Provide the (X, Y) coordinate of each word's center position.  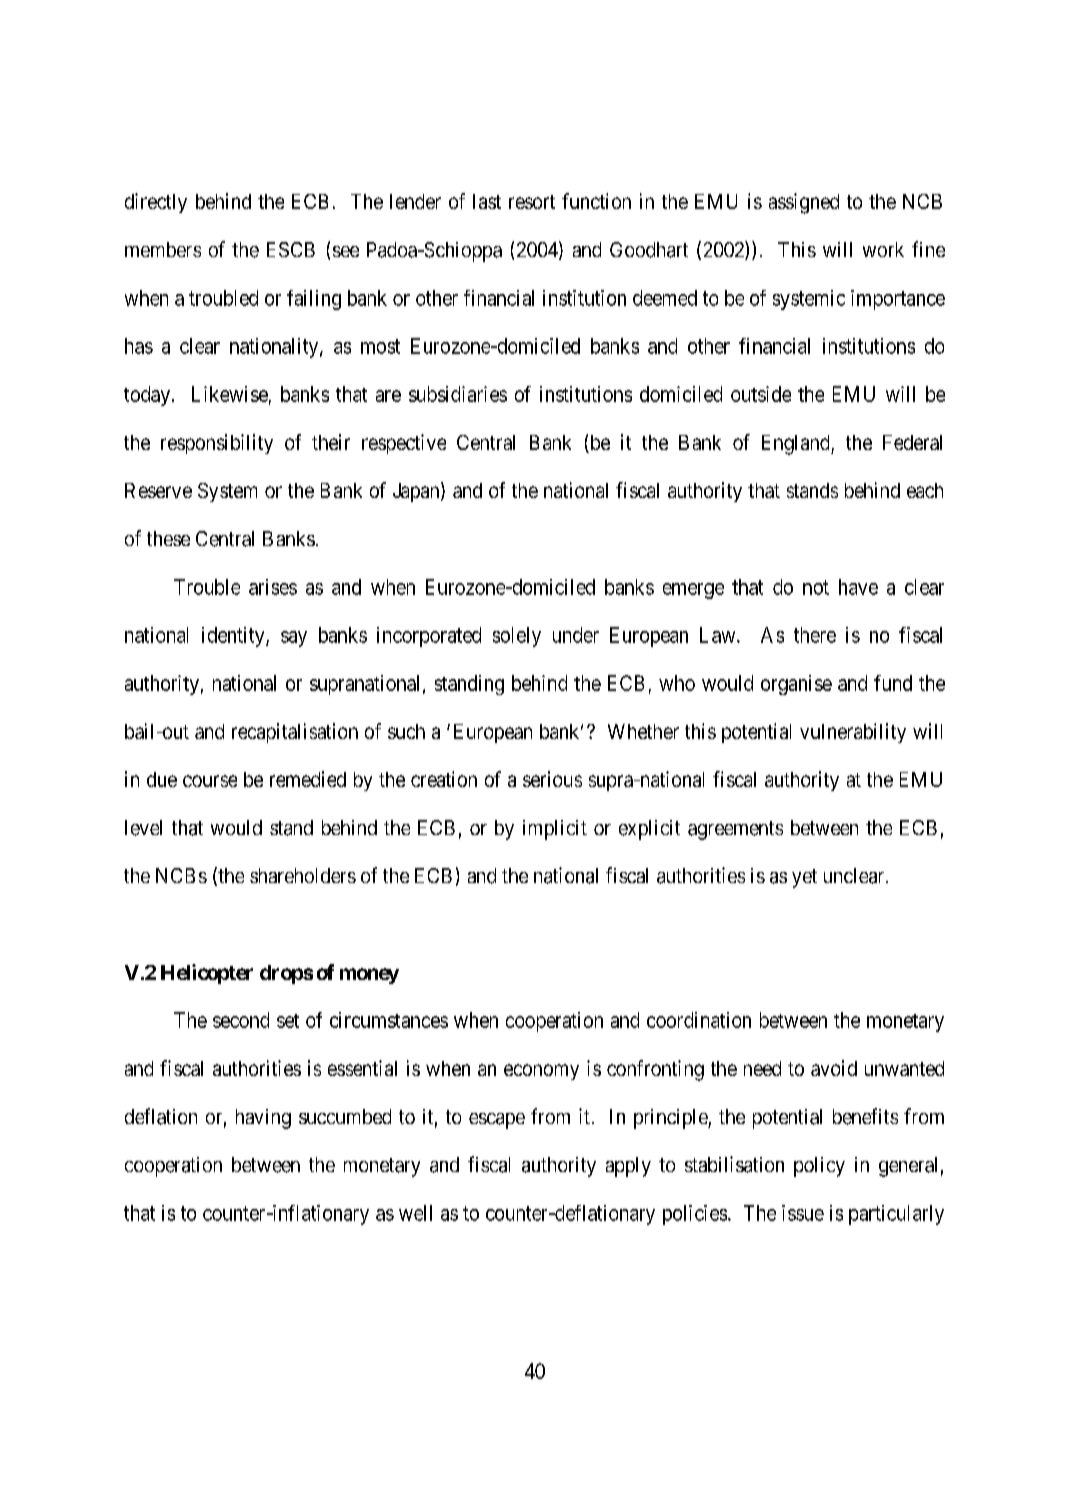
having (263, 1119)
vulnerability (853, 733)
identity (234, 637)
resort (532, 202)
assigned (804, 203)
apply (628, 1167)
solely (517, 637)
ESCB (291, 249)
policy (819, 1167)
